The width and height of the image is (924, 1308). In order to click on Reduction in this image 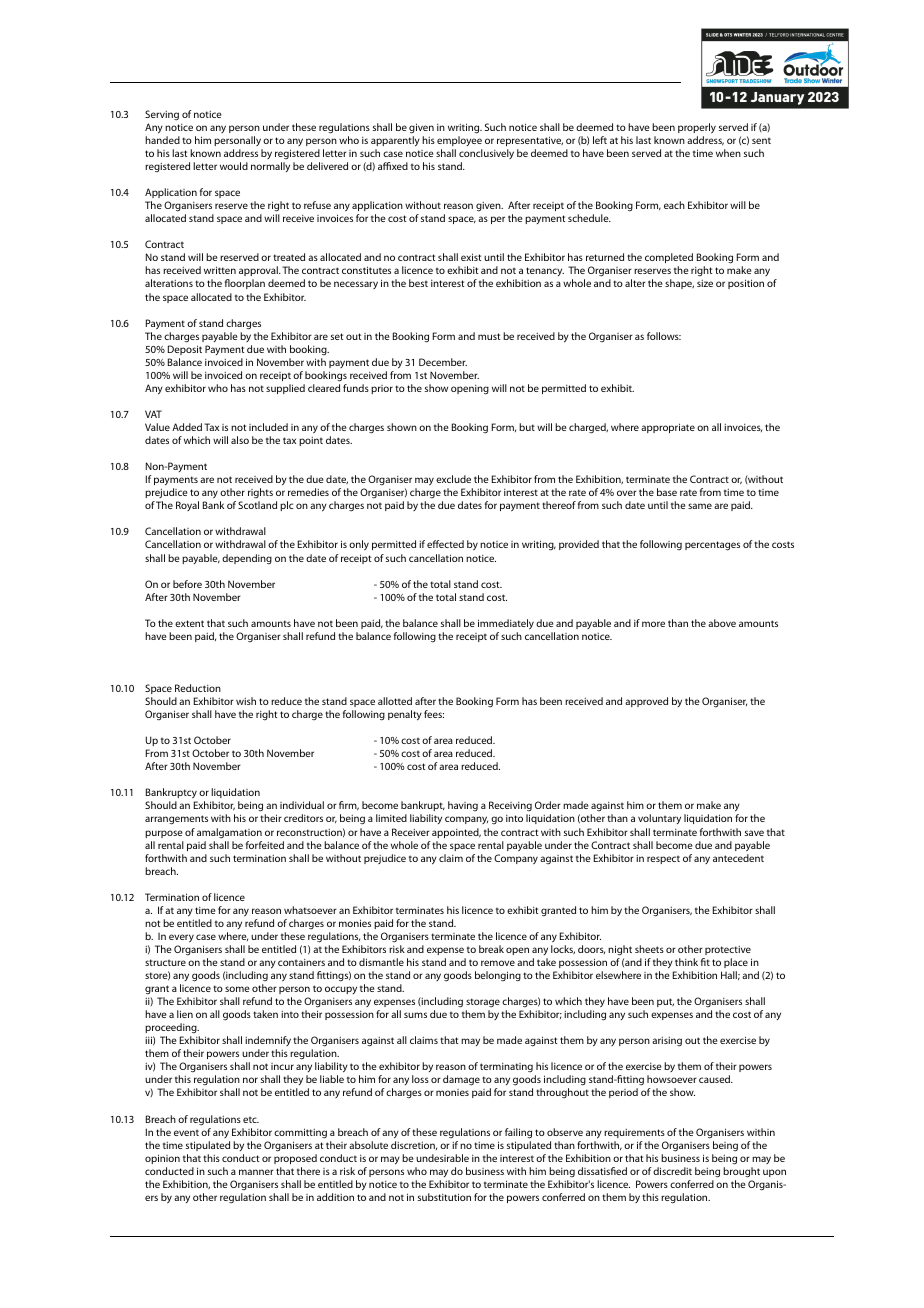, I will do `click(198, 688)`.
